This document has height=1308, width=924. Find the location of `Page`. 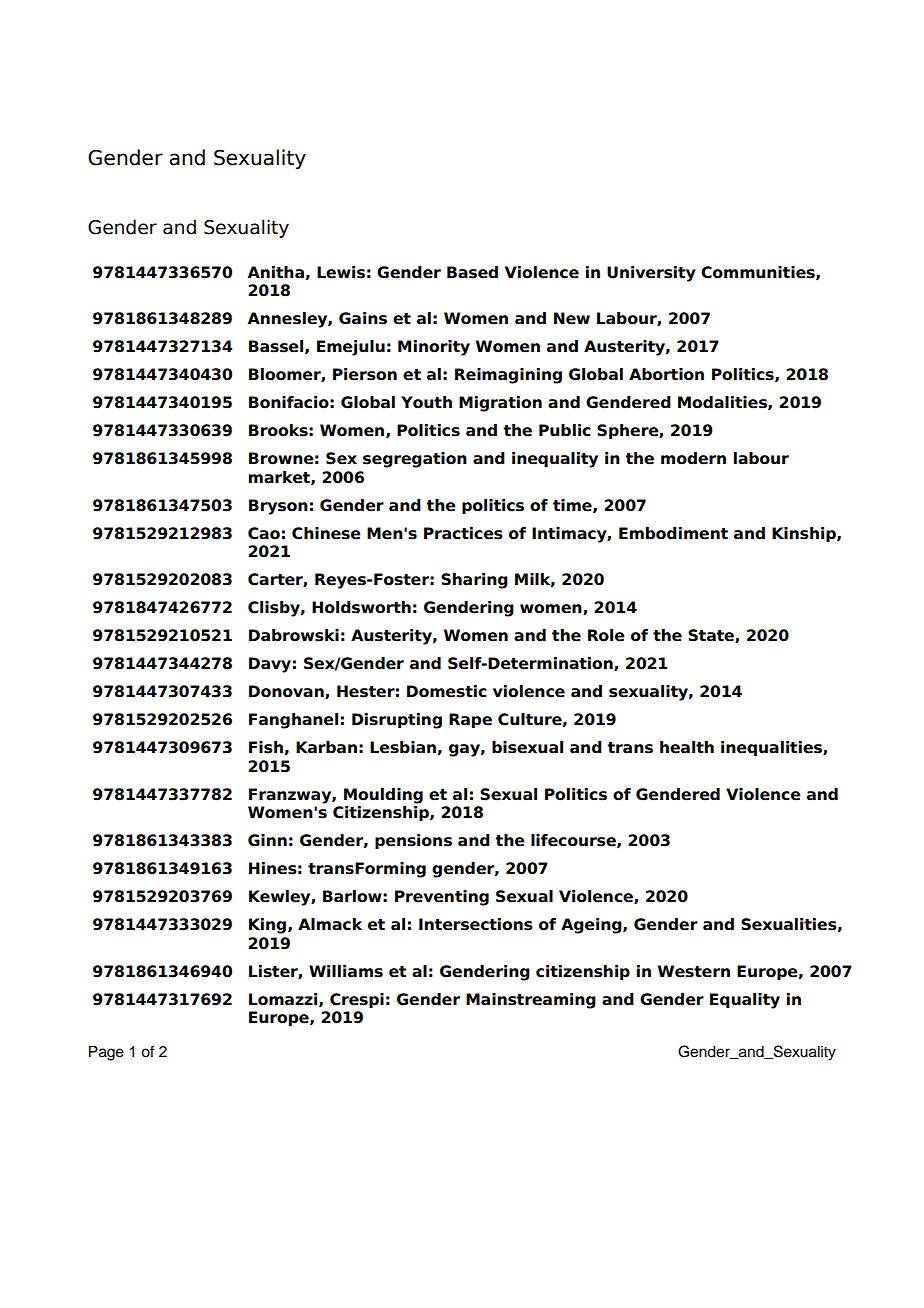

Page is located at coordinates (106, 1053).
